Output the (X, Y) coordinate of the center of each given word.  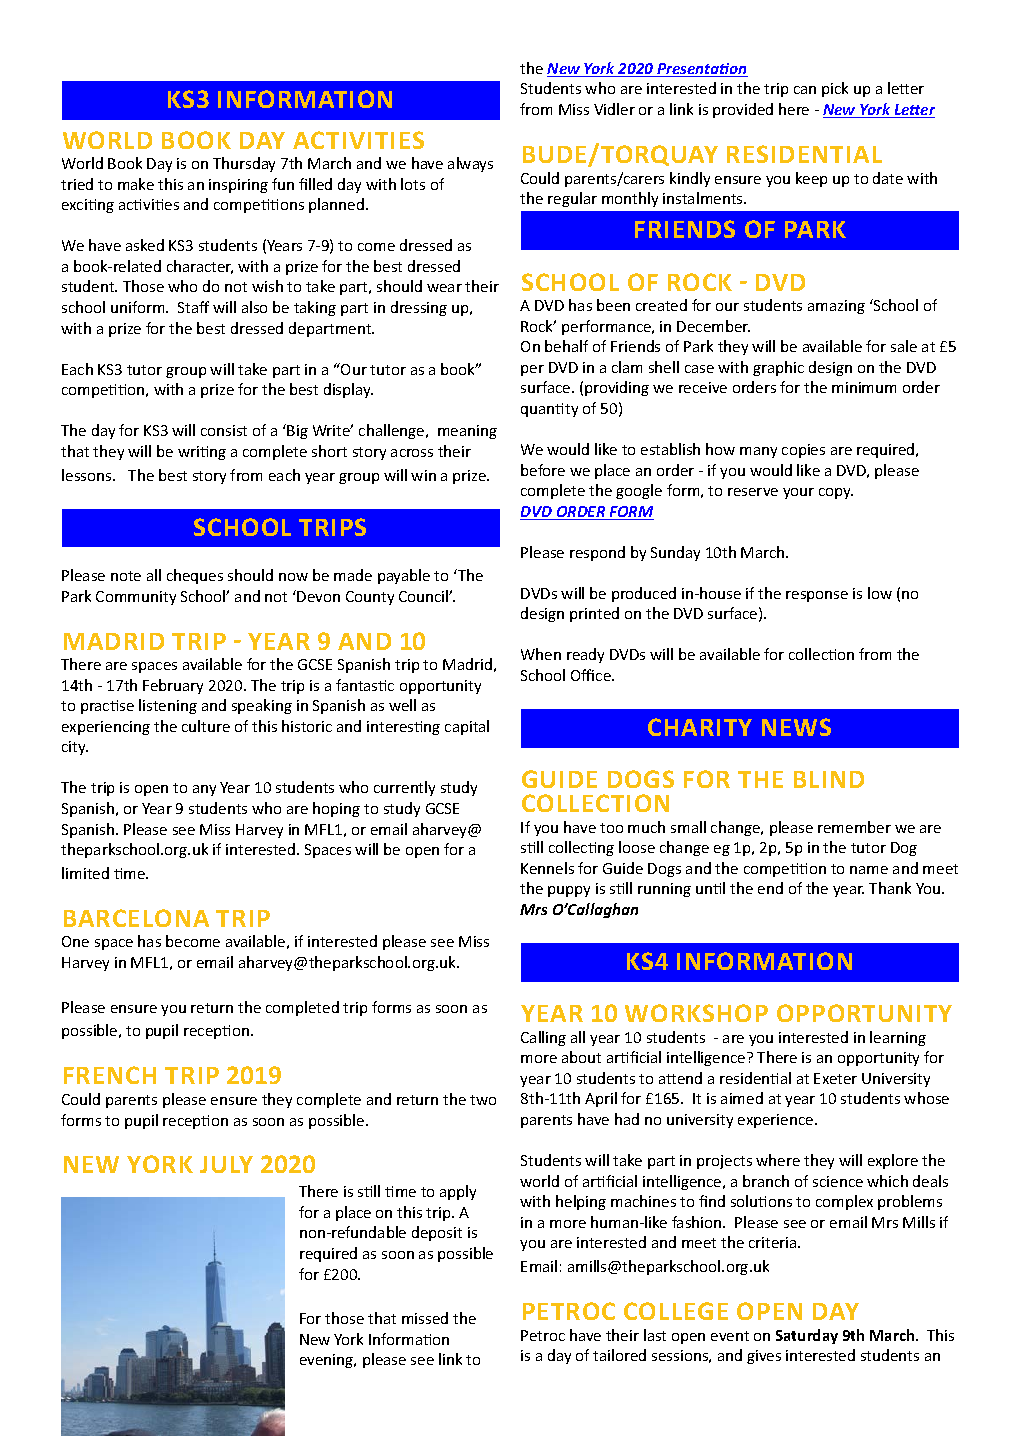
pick (835, 89)
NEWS (796, 727)
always (470, 164)
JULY (226, 1164)
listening (168, 706)
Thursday (244, 164)
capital (467, 727)
